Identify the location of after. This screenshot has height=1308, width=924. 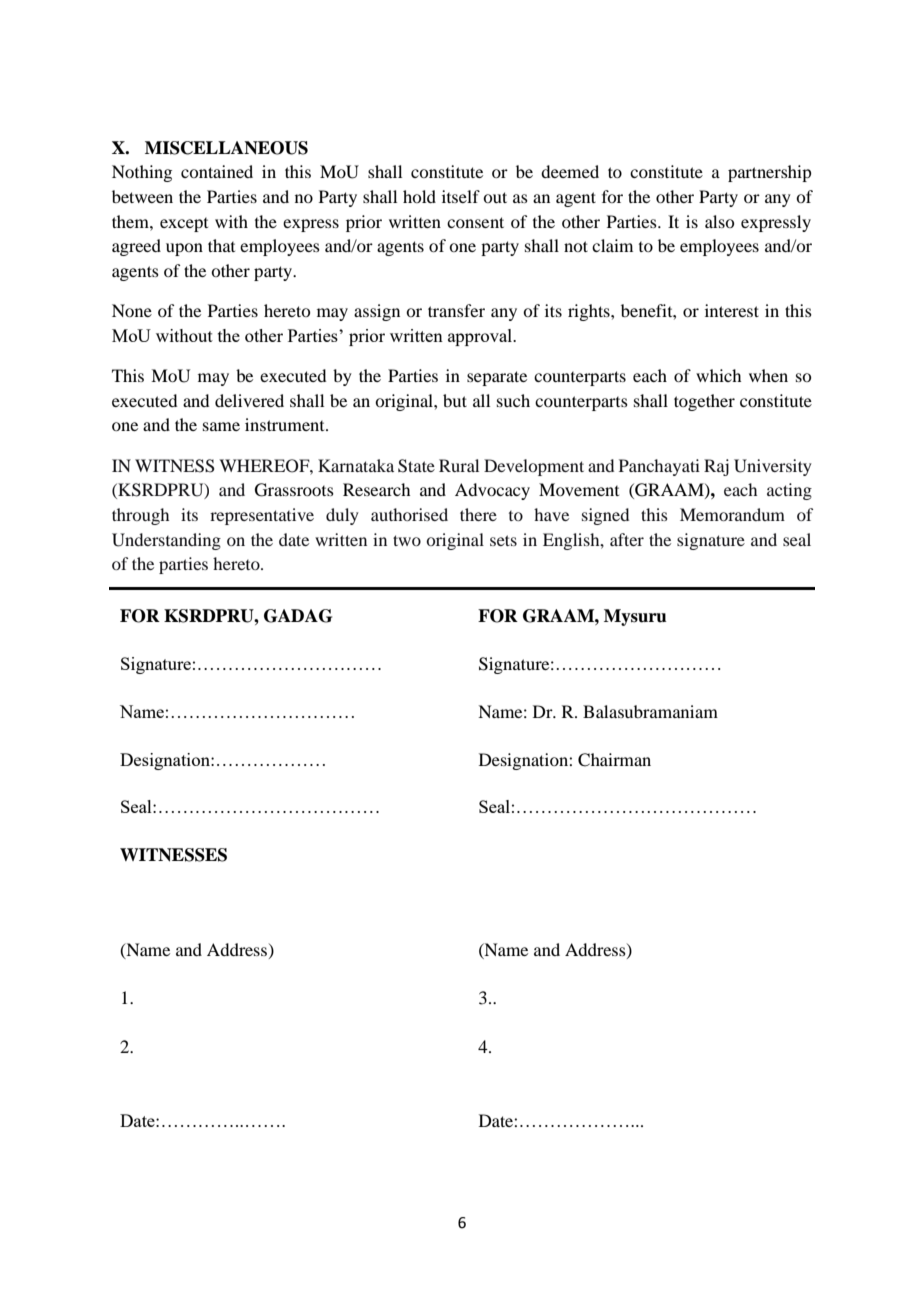
(627, 539).
